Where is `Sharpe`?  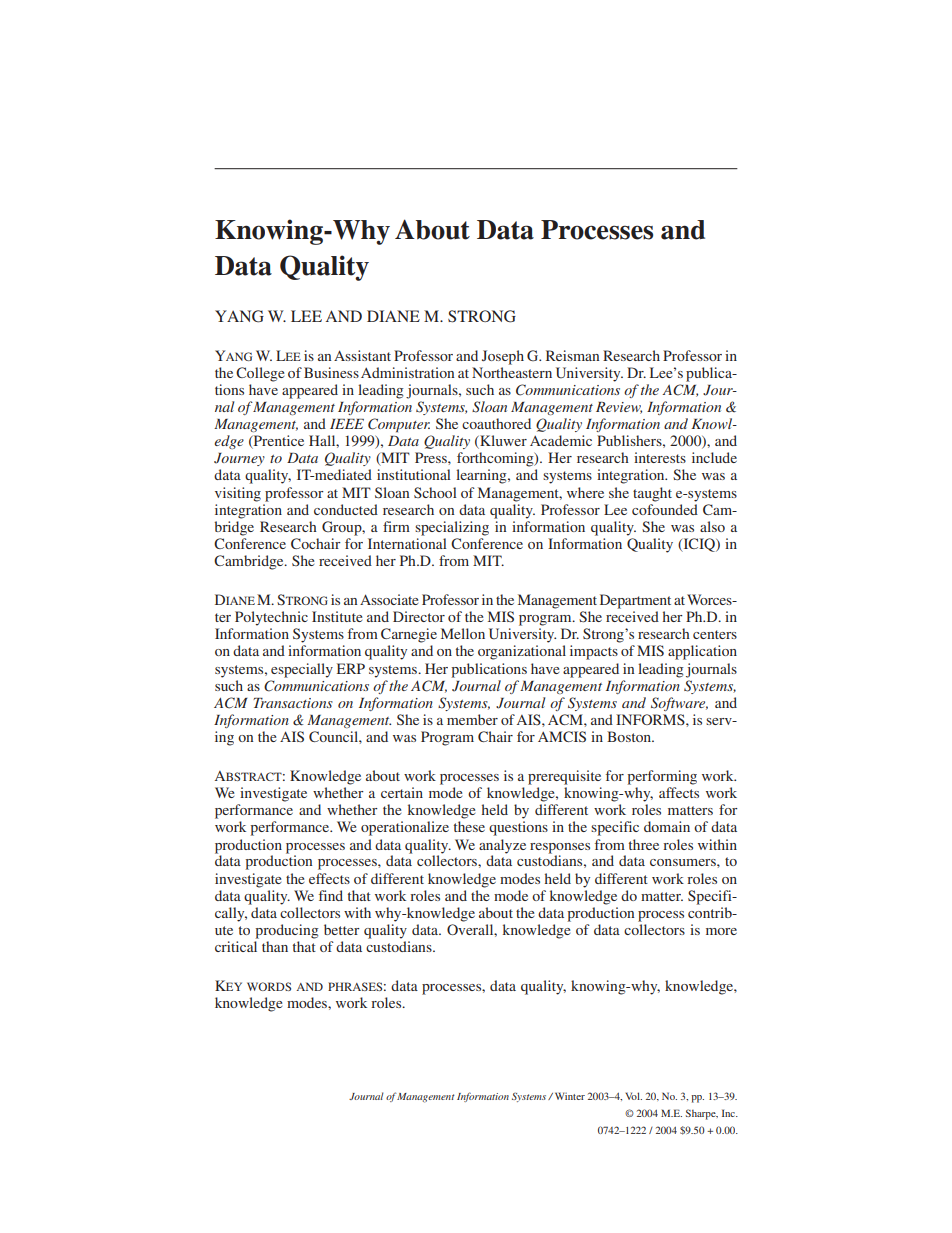 Sharpe is located at coordinates (702, 1114).
